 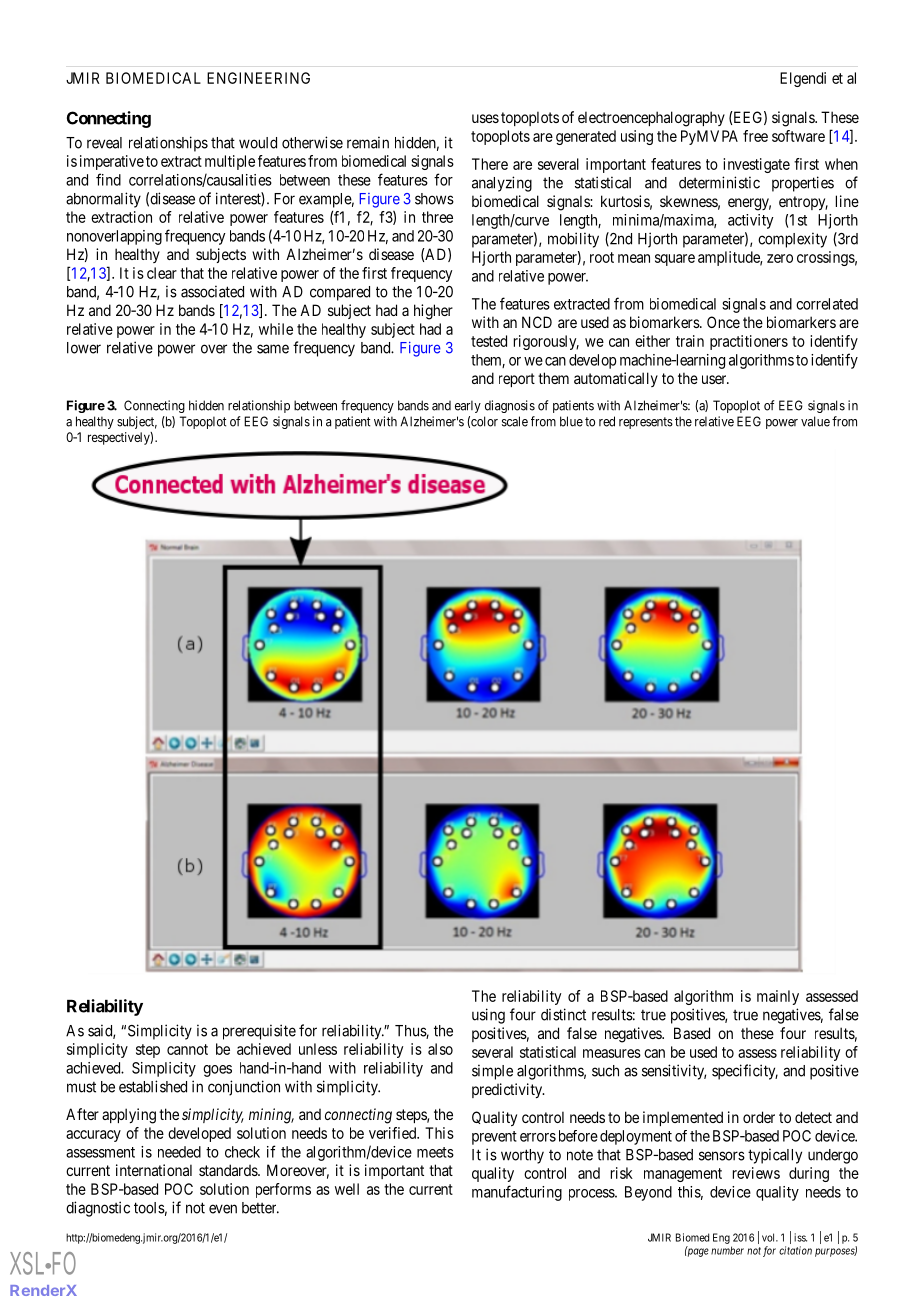 What do you see at coordinates (104, 143) in the screenshot?
I see `reveal` at bounding box center [104, 143].
